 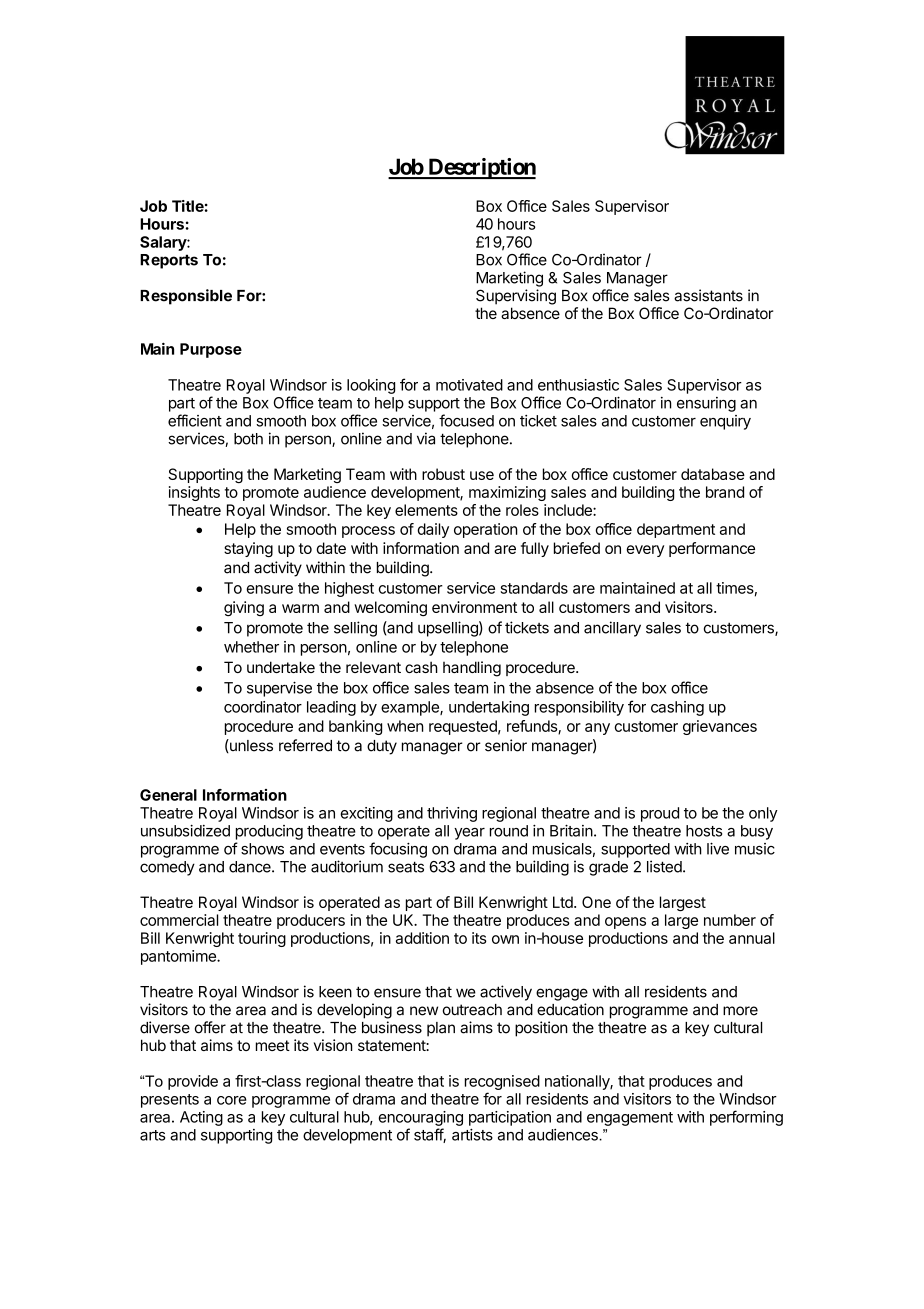 I want to click on Description, so click(x=481, y=168).
